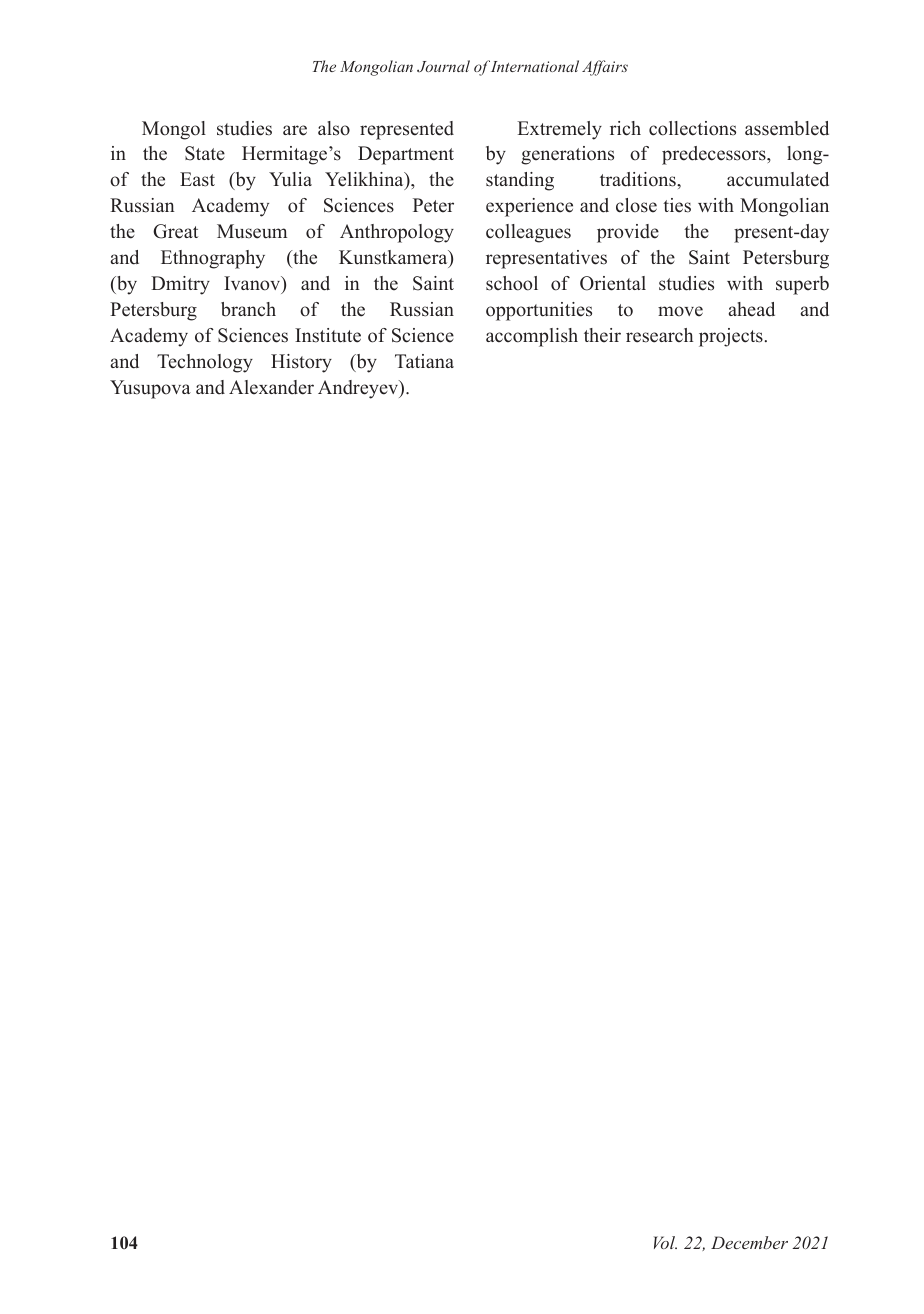 The height and width of the screenshot is (1314, 924). What do you see at coordinates (424, 361) in the screenshot?
I see `Tatiana` at bounding box center [424, 361].
